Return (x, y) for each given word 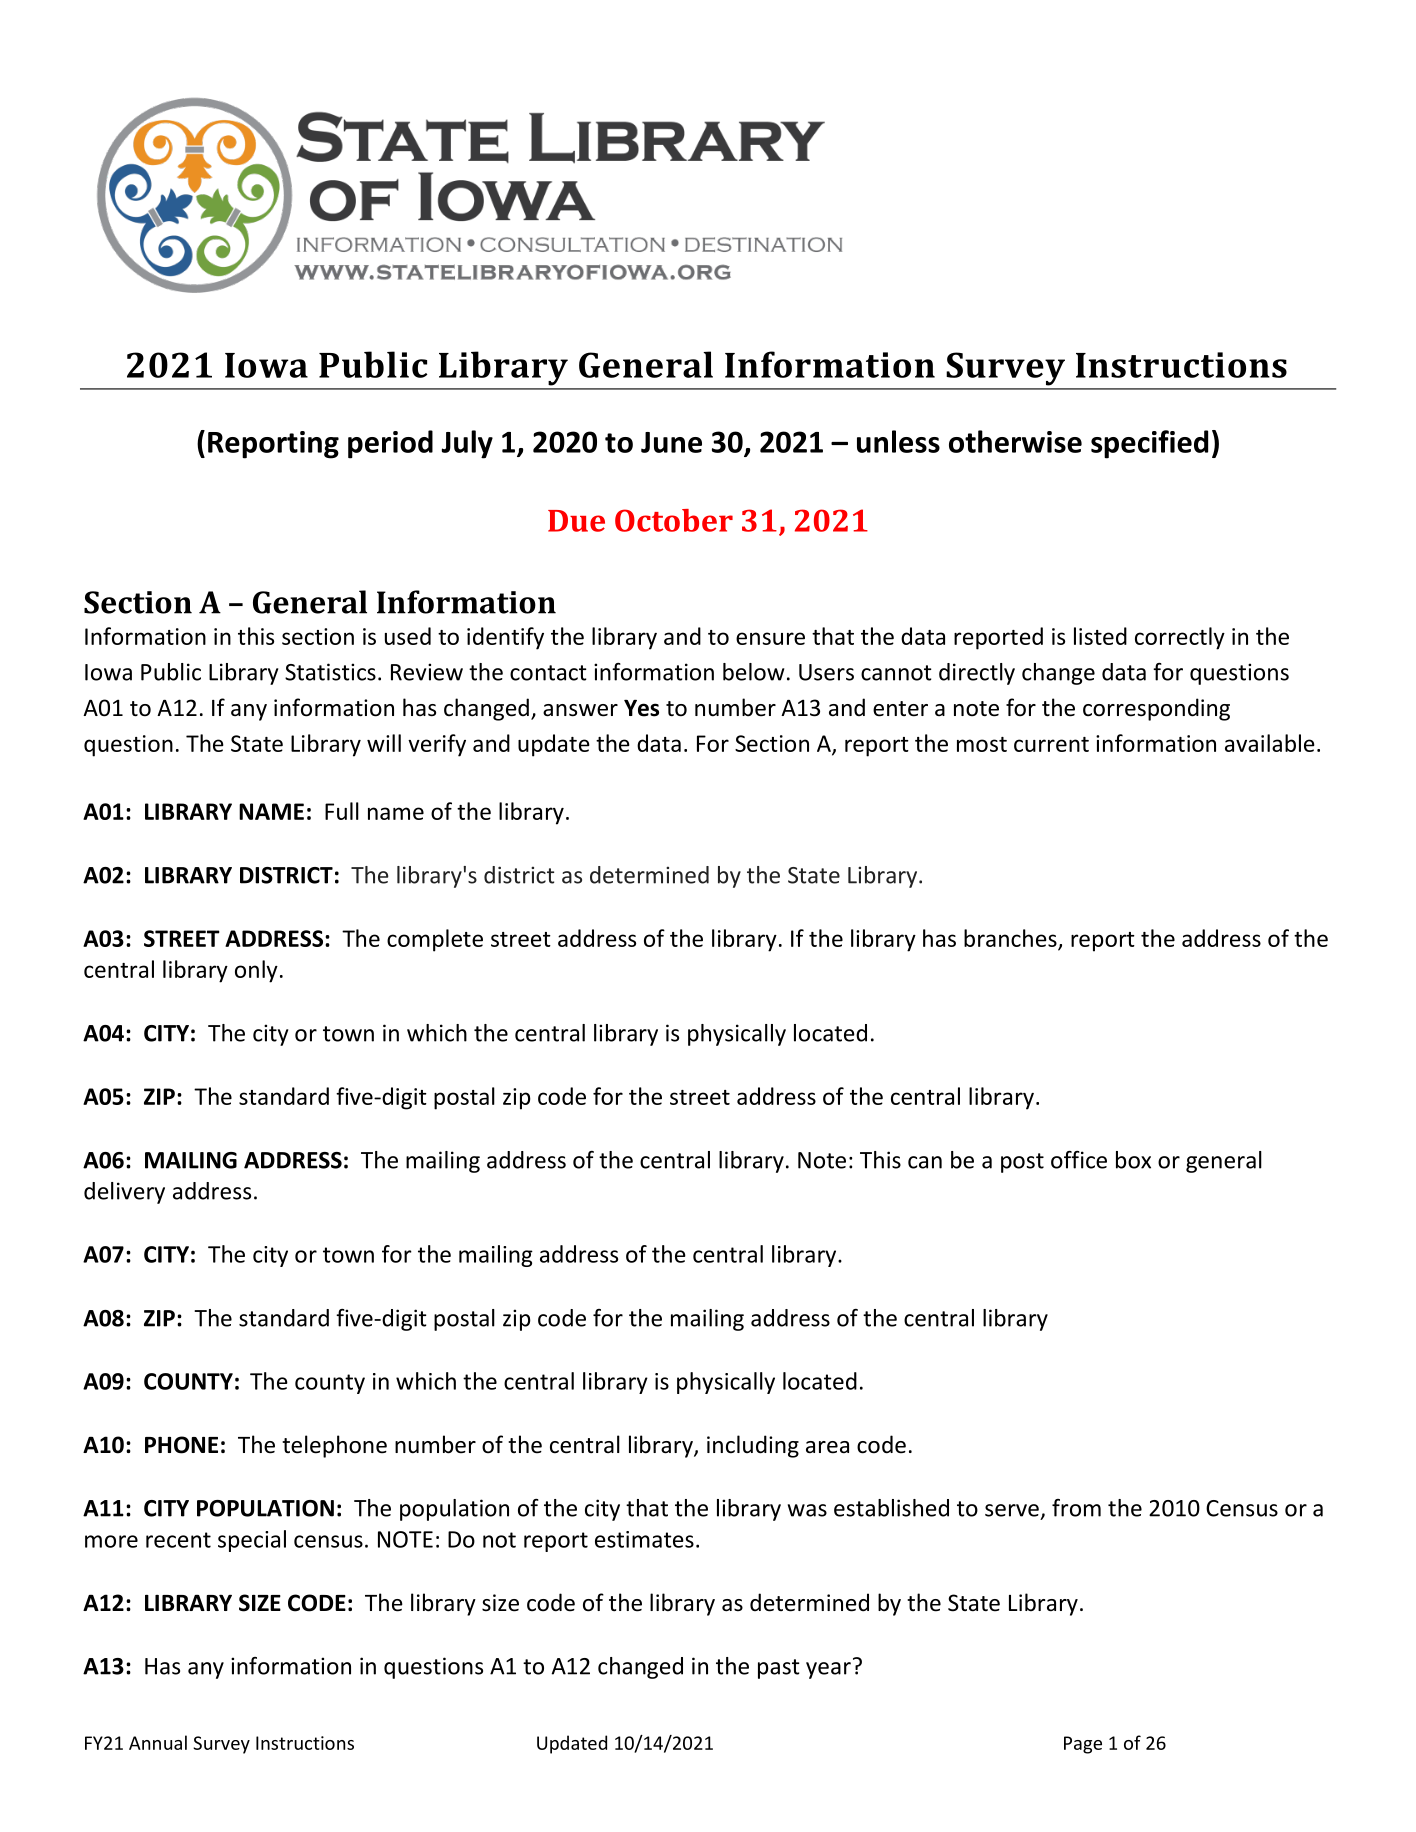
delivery (124, 1193)
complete (435, 940)
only (256, 971)
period (390, 444)
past (778, 1669)
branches (1011, 939)
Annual (158, 1742)
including (753, 1446)
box (1133, 1160)
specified (1149, 444)
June (671, 442)
